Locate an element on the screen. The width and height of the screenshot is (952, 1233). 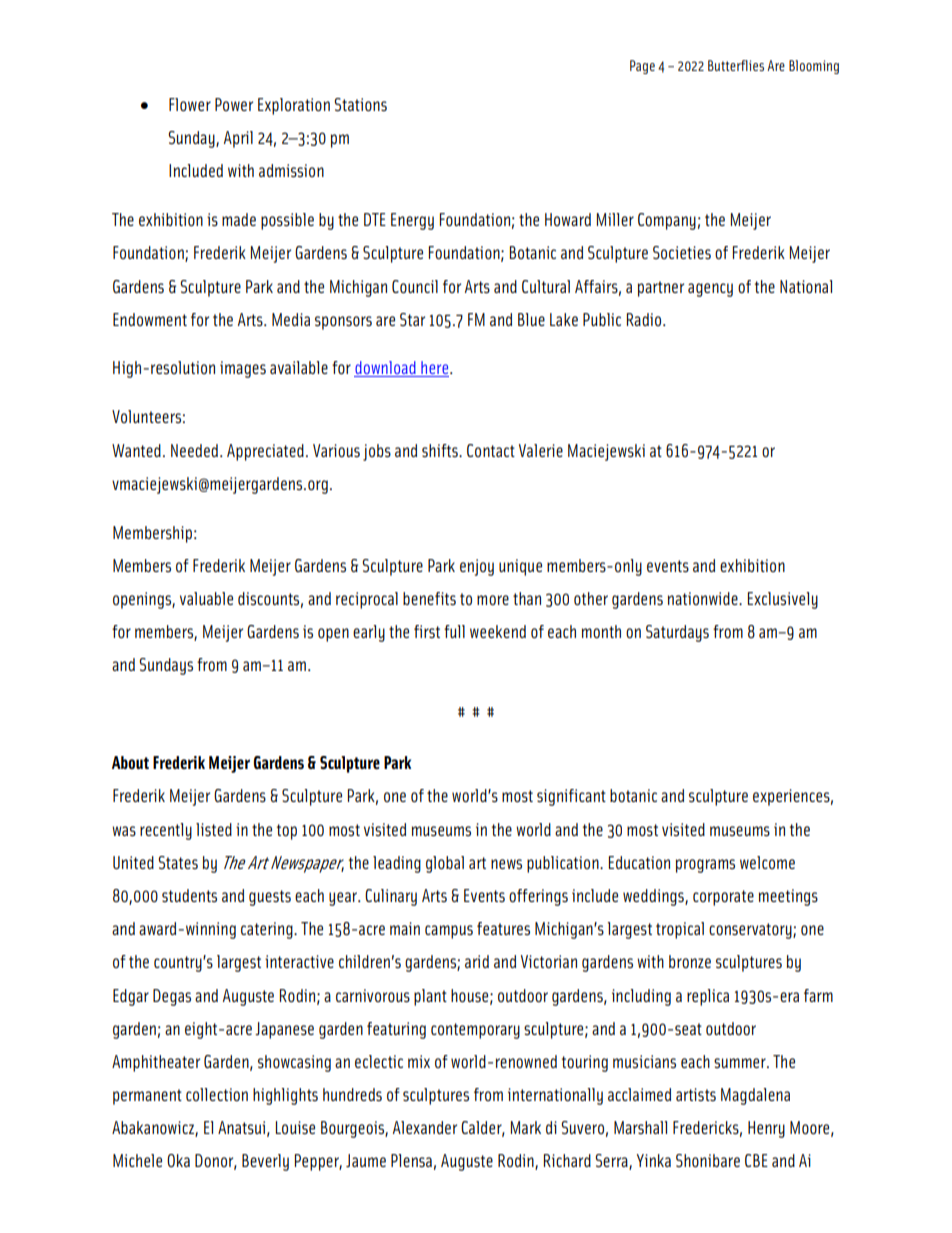
global is located at coordinates (445, 864).
